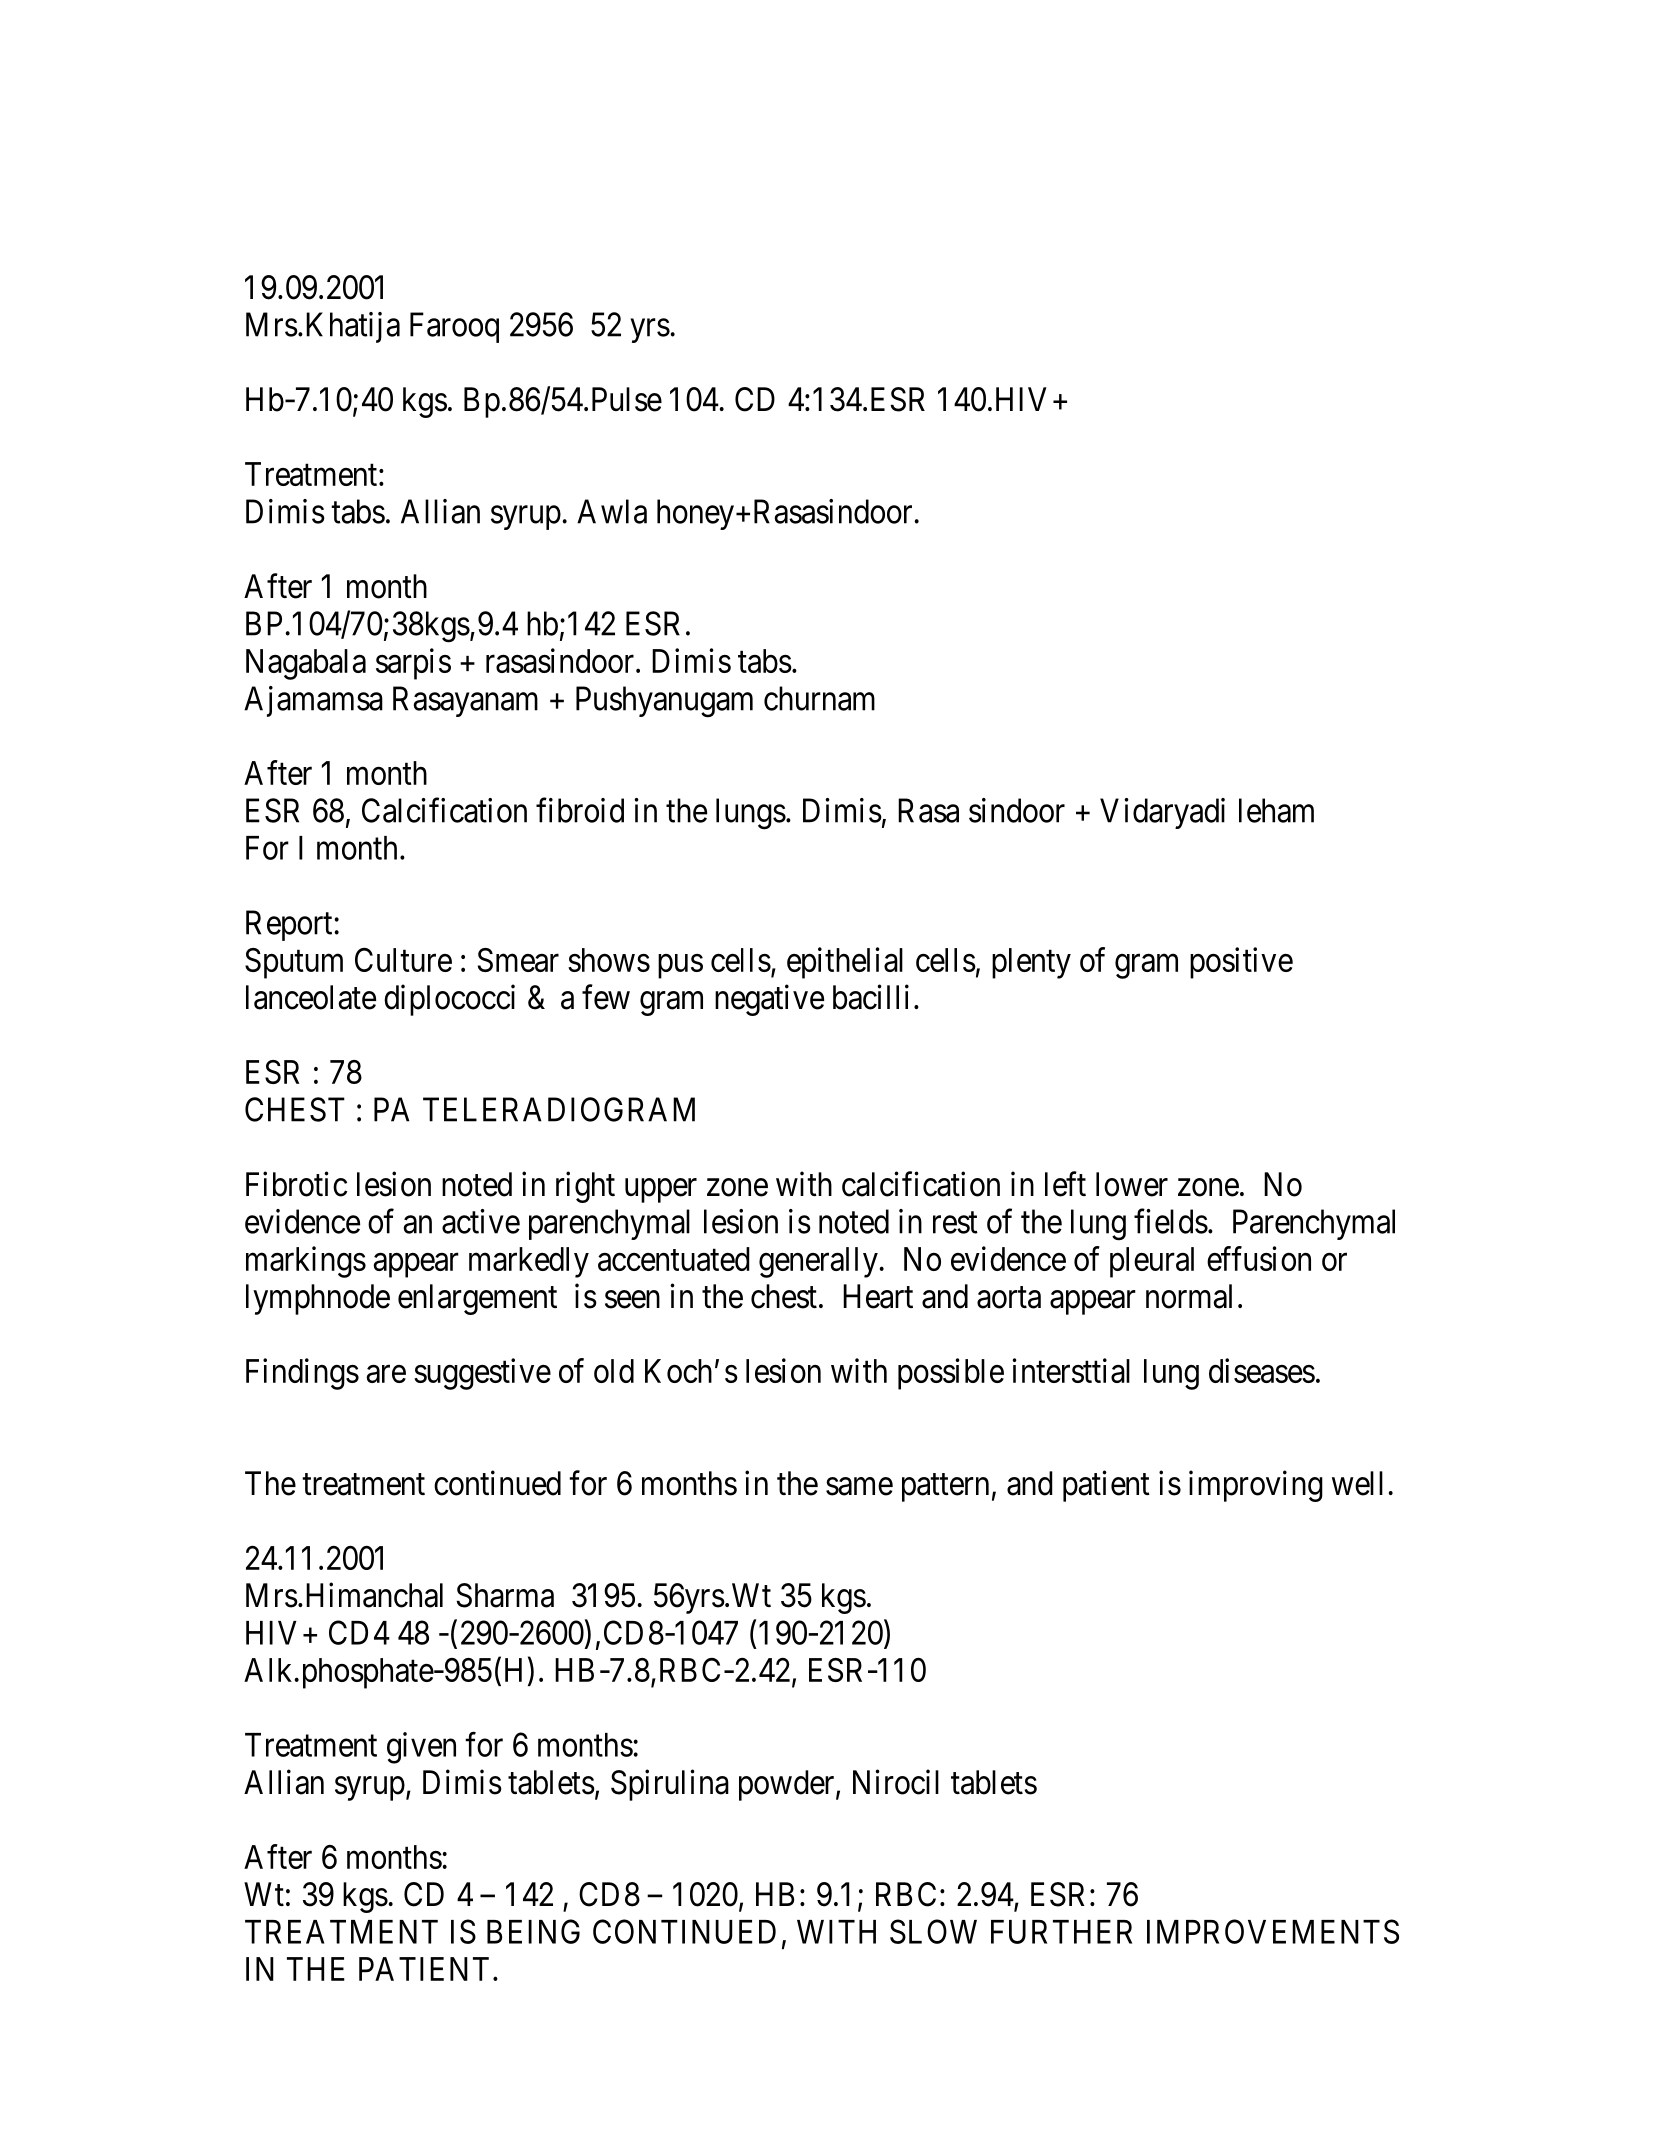 The image size is (1658, 2145). I want to click on positive, so click(1241, 963).
